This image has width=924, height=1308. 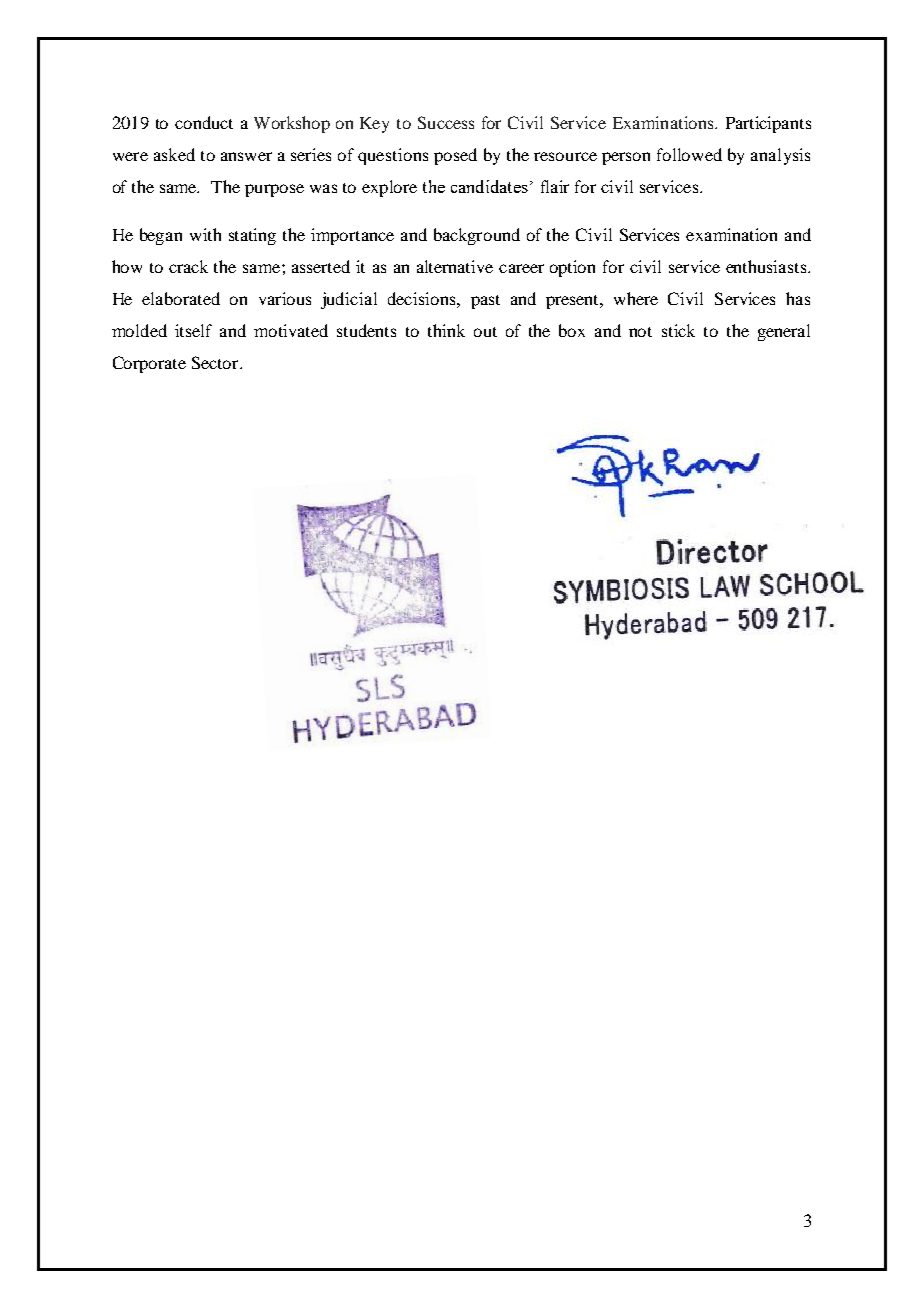 I want to click on purpose, so click(x=274, y=190).
